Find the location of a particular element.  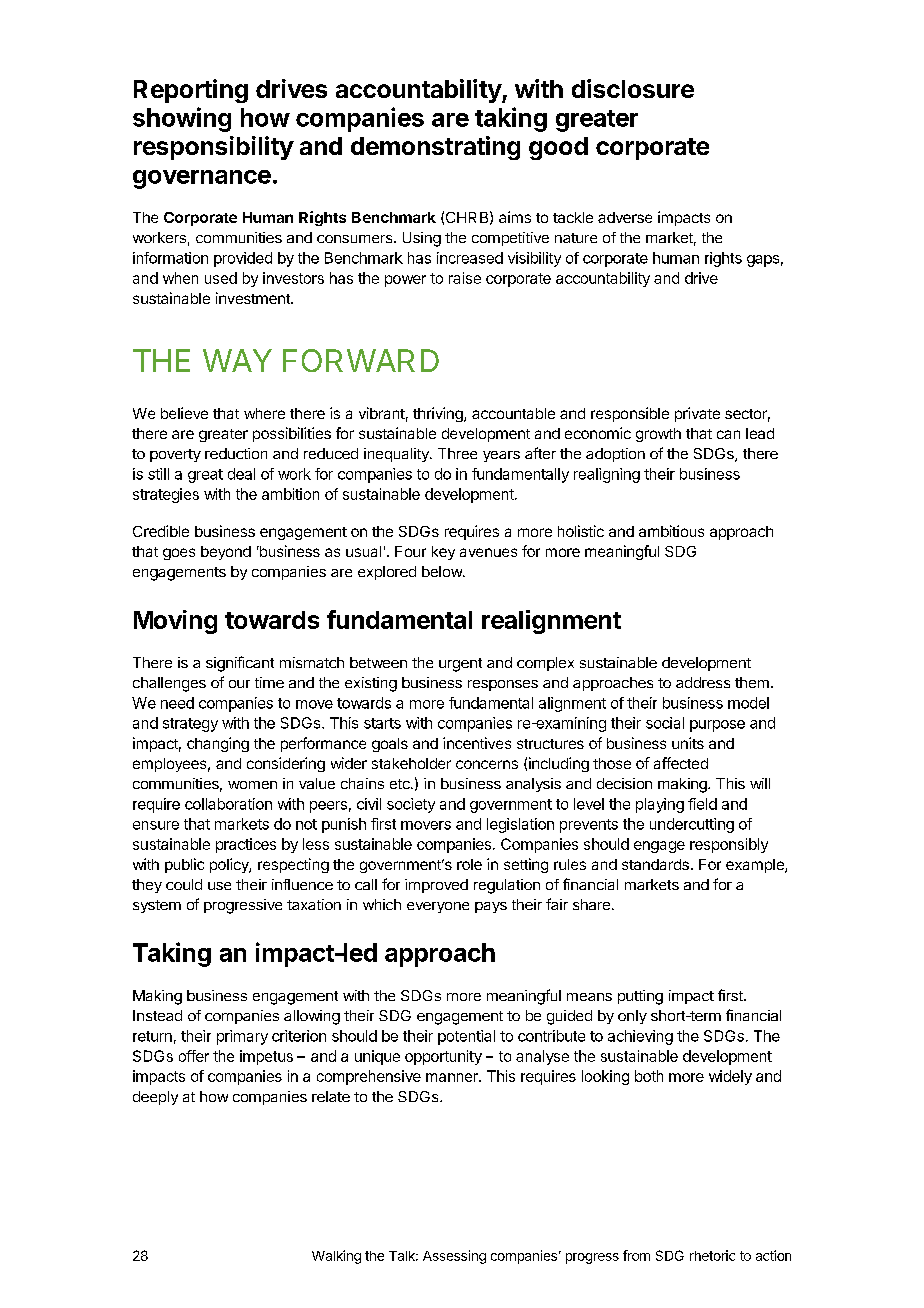

Walking is located at coordinates (336, 1257).
